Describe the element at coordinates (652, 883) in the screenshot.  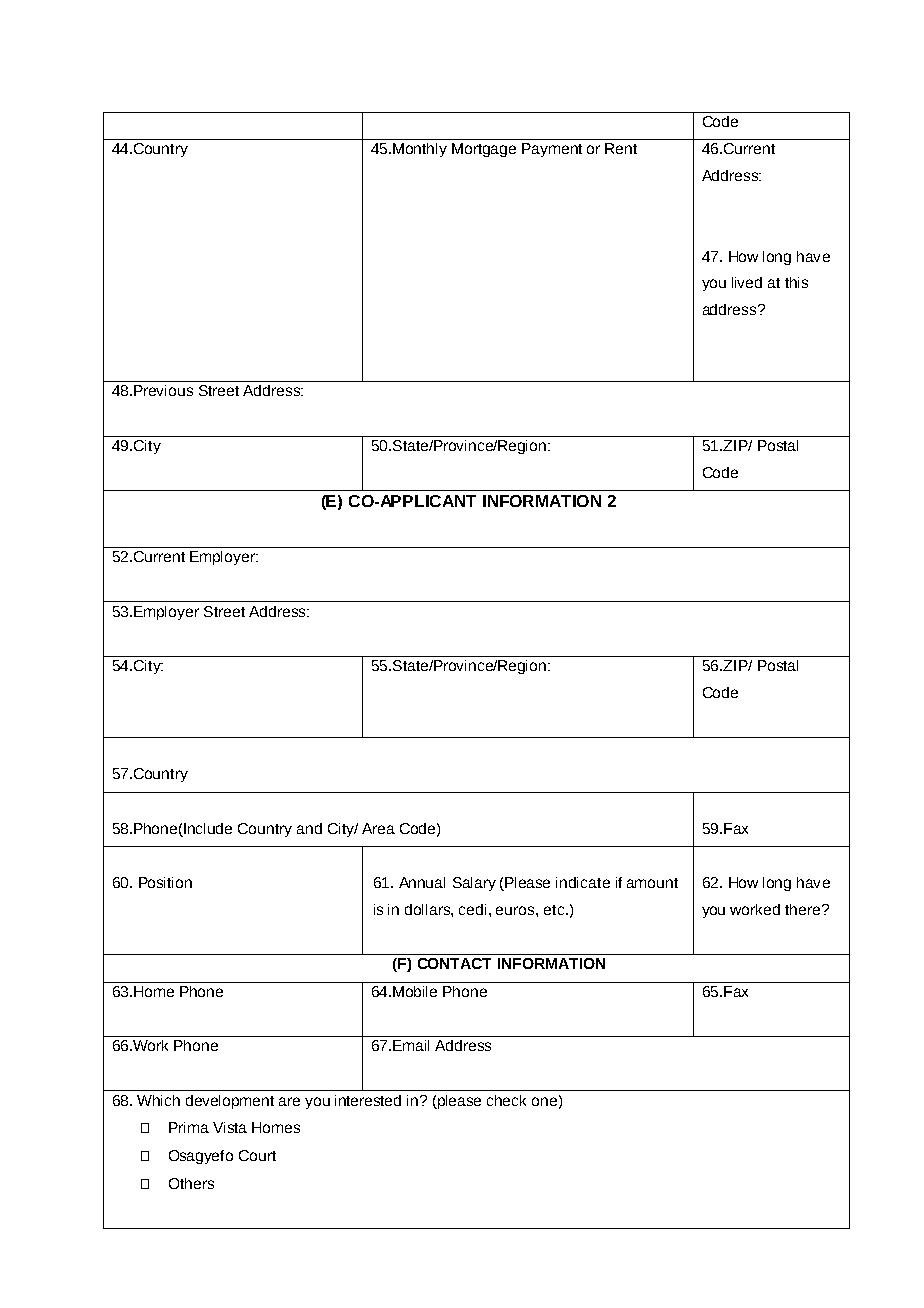
I see `amount` at that location.
